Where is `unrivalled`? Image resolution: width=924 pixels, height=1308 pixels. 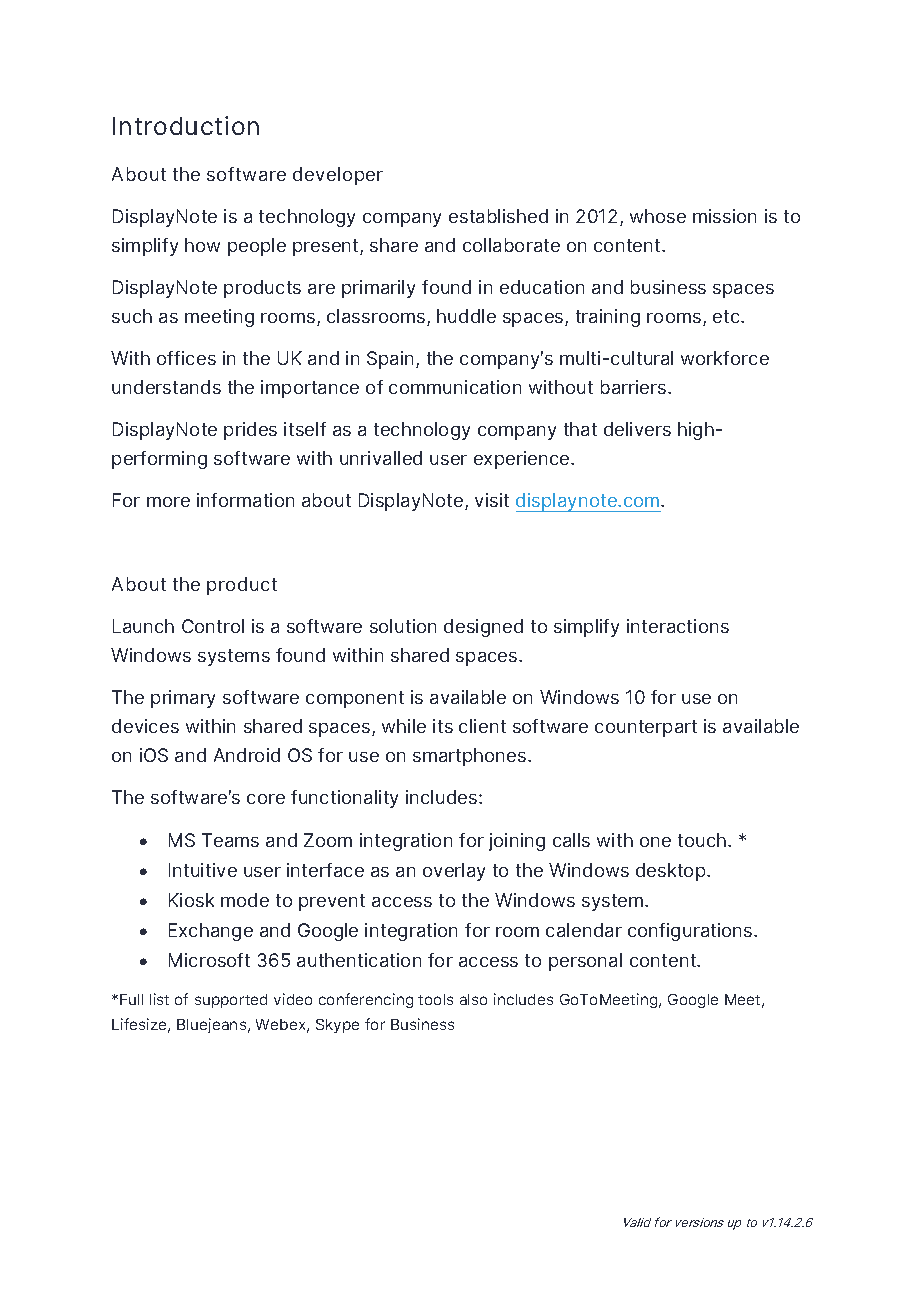
unrivalled is located at coordinates (381, 458).
